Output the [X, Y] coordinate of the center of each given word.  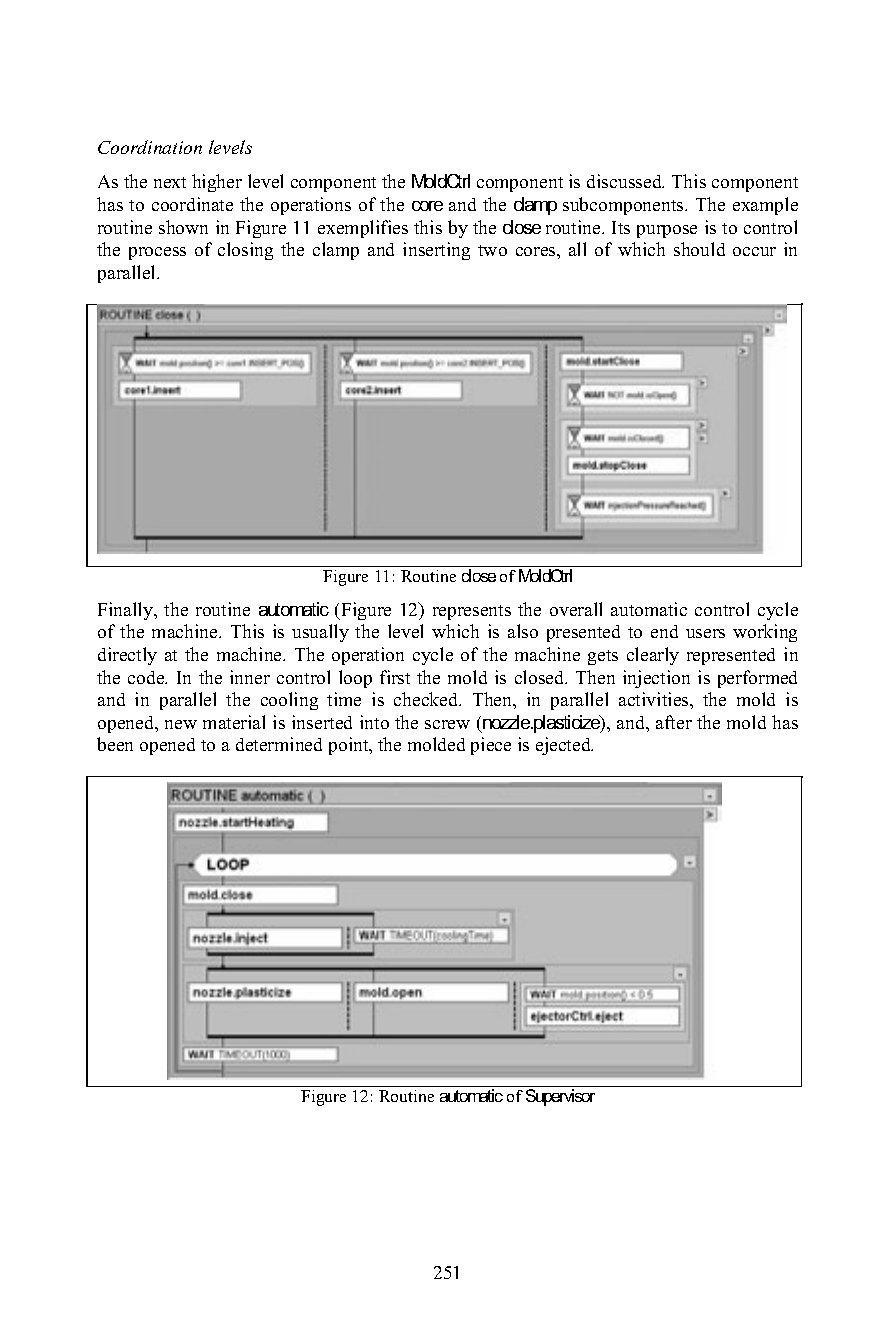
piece [491, 746]
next [170, 182]
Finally [126, 611]
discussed [625, 181]
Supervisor [560, 1097]
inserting [436, 251]
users [705, 633]
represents [472, 612]
